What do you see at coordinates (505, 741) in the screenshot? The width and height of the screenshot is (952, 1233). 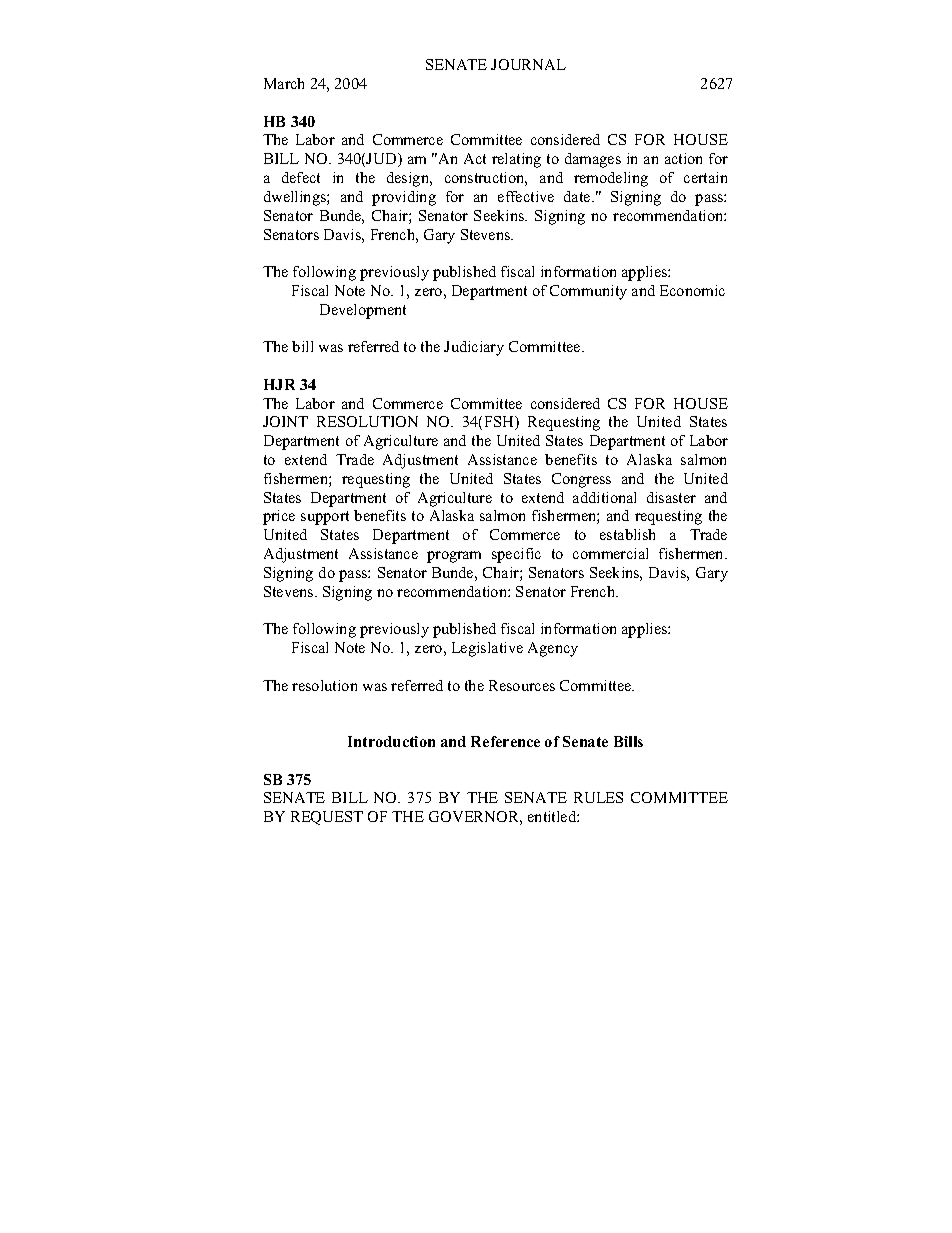 I see `Reference` at bounding box center [505, 741].
